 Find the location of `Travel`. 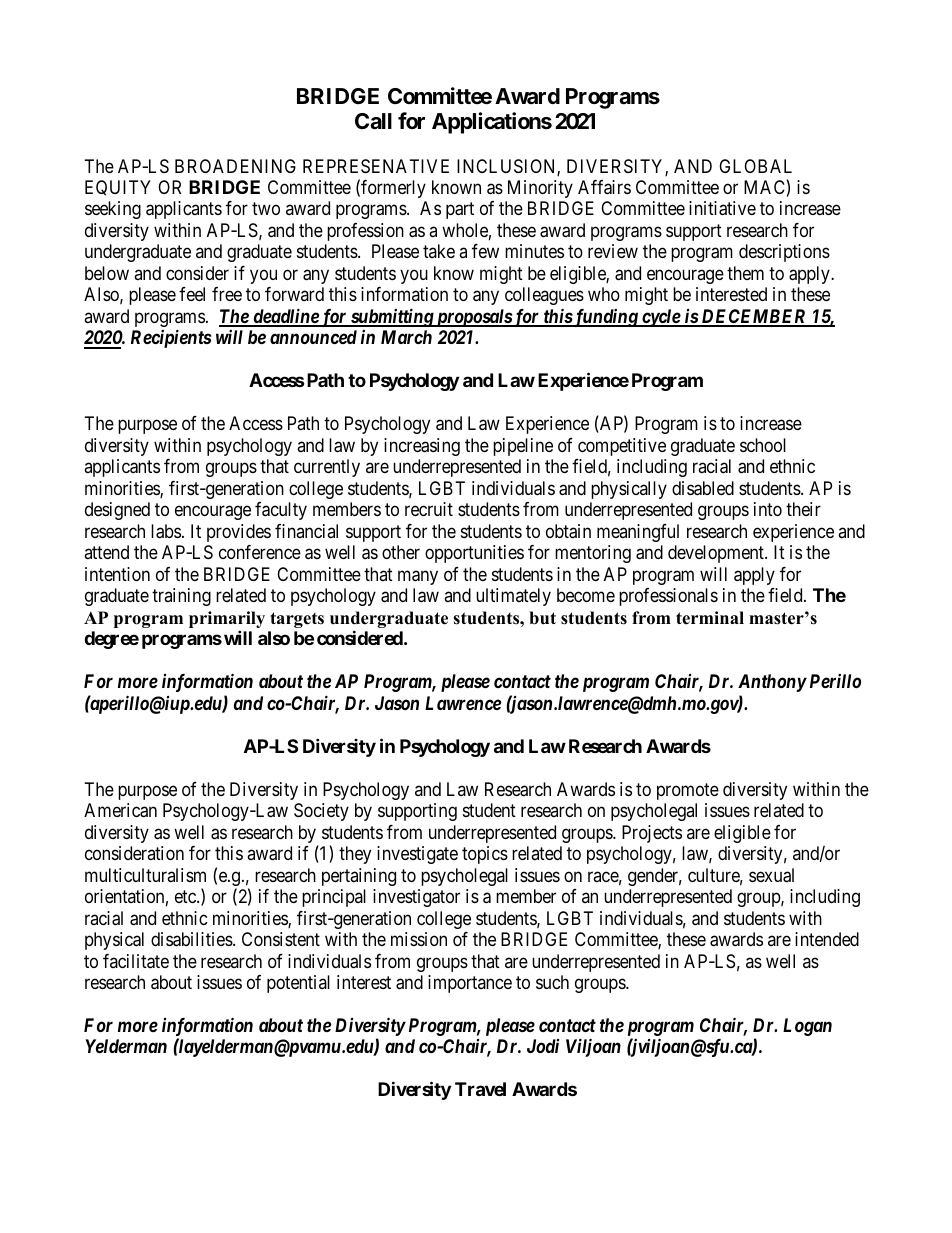

Travel is located at coordinates (480, 1089).
